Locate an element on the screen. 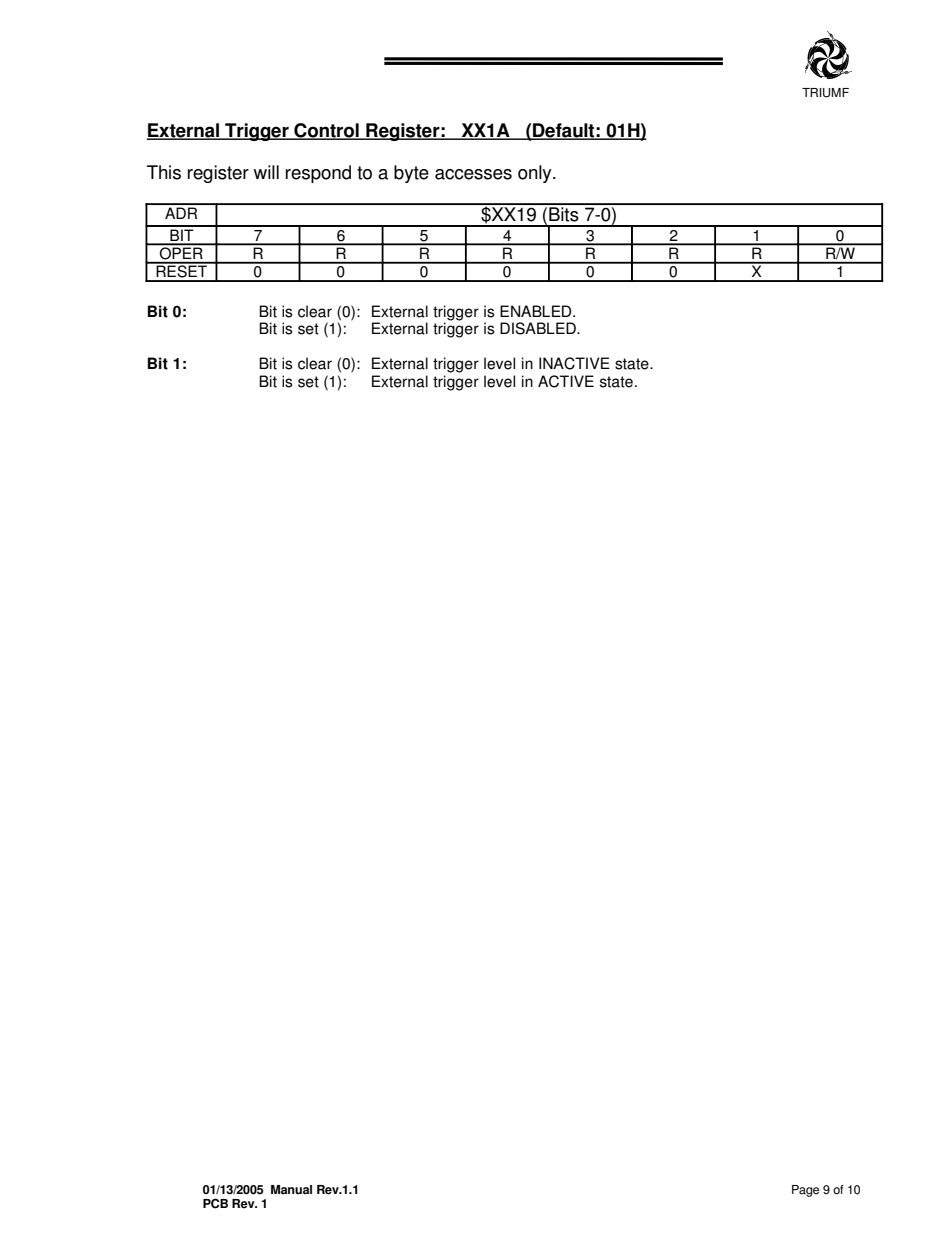 The width and height of the screenshot is (952, 1233). Page is located at coordinates (805, 1191).
